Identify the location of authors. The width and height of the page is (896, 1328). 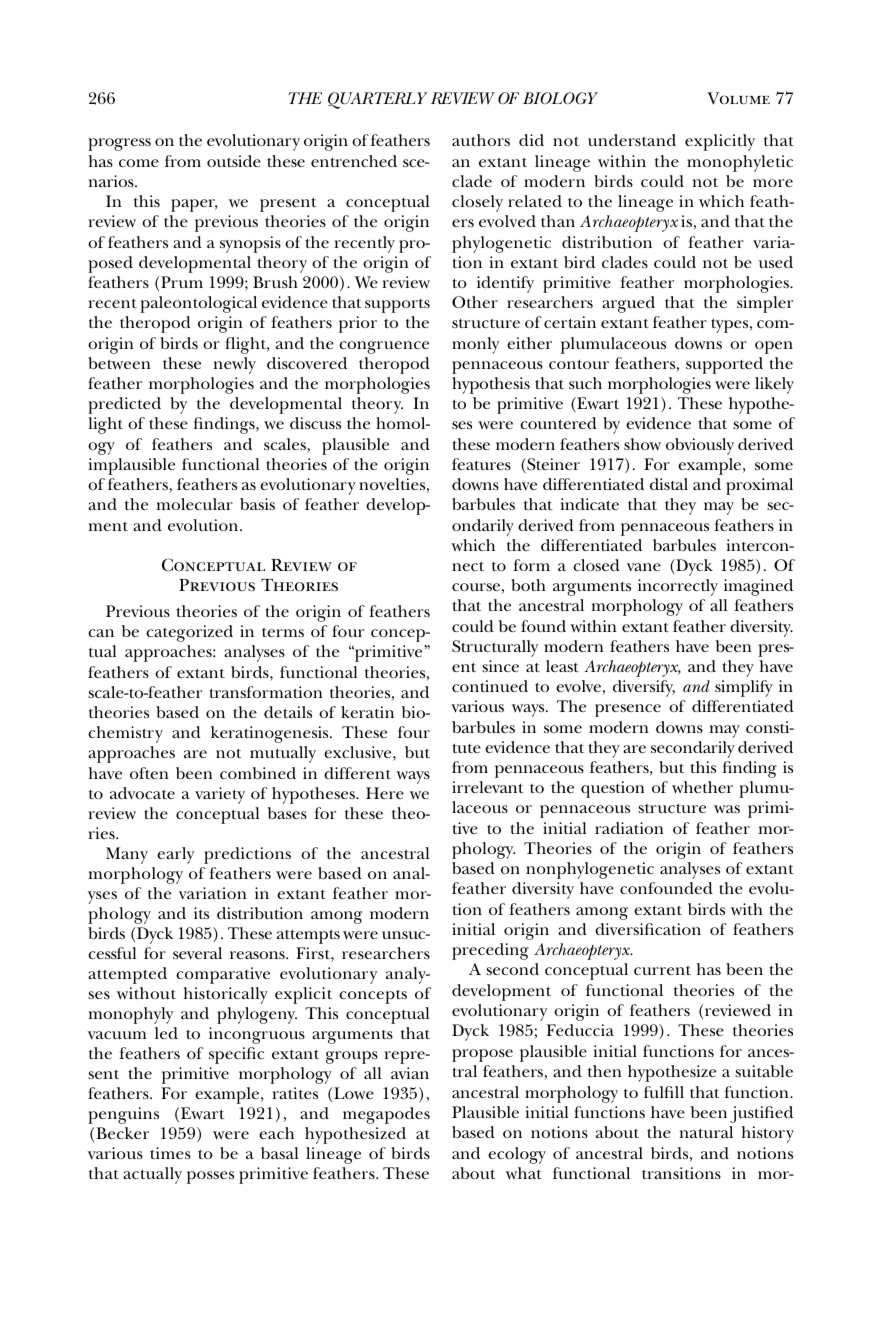
(481, 140).
